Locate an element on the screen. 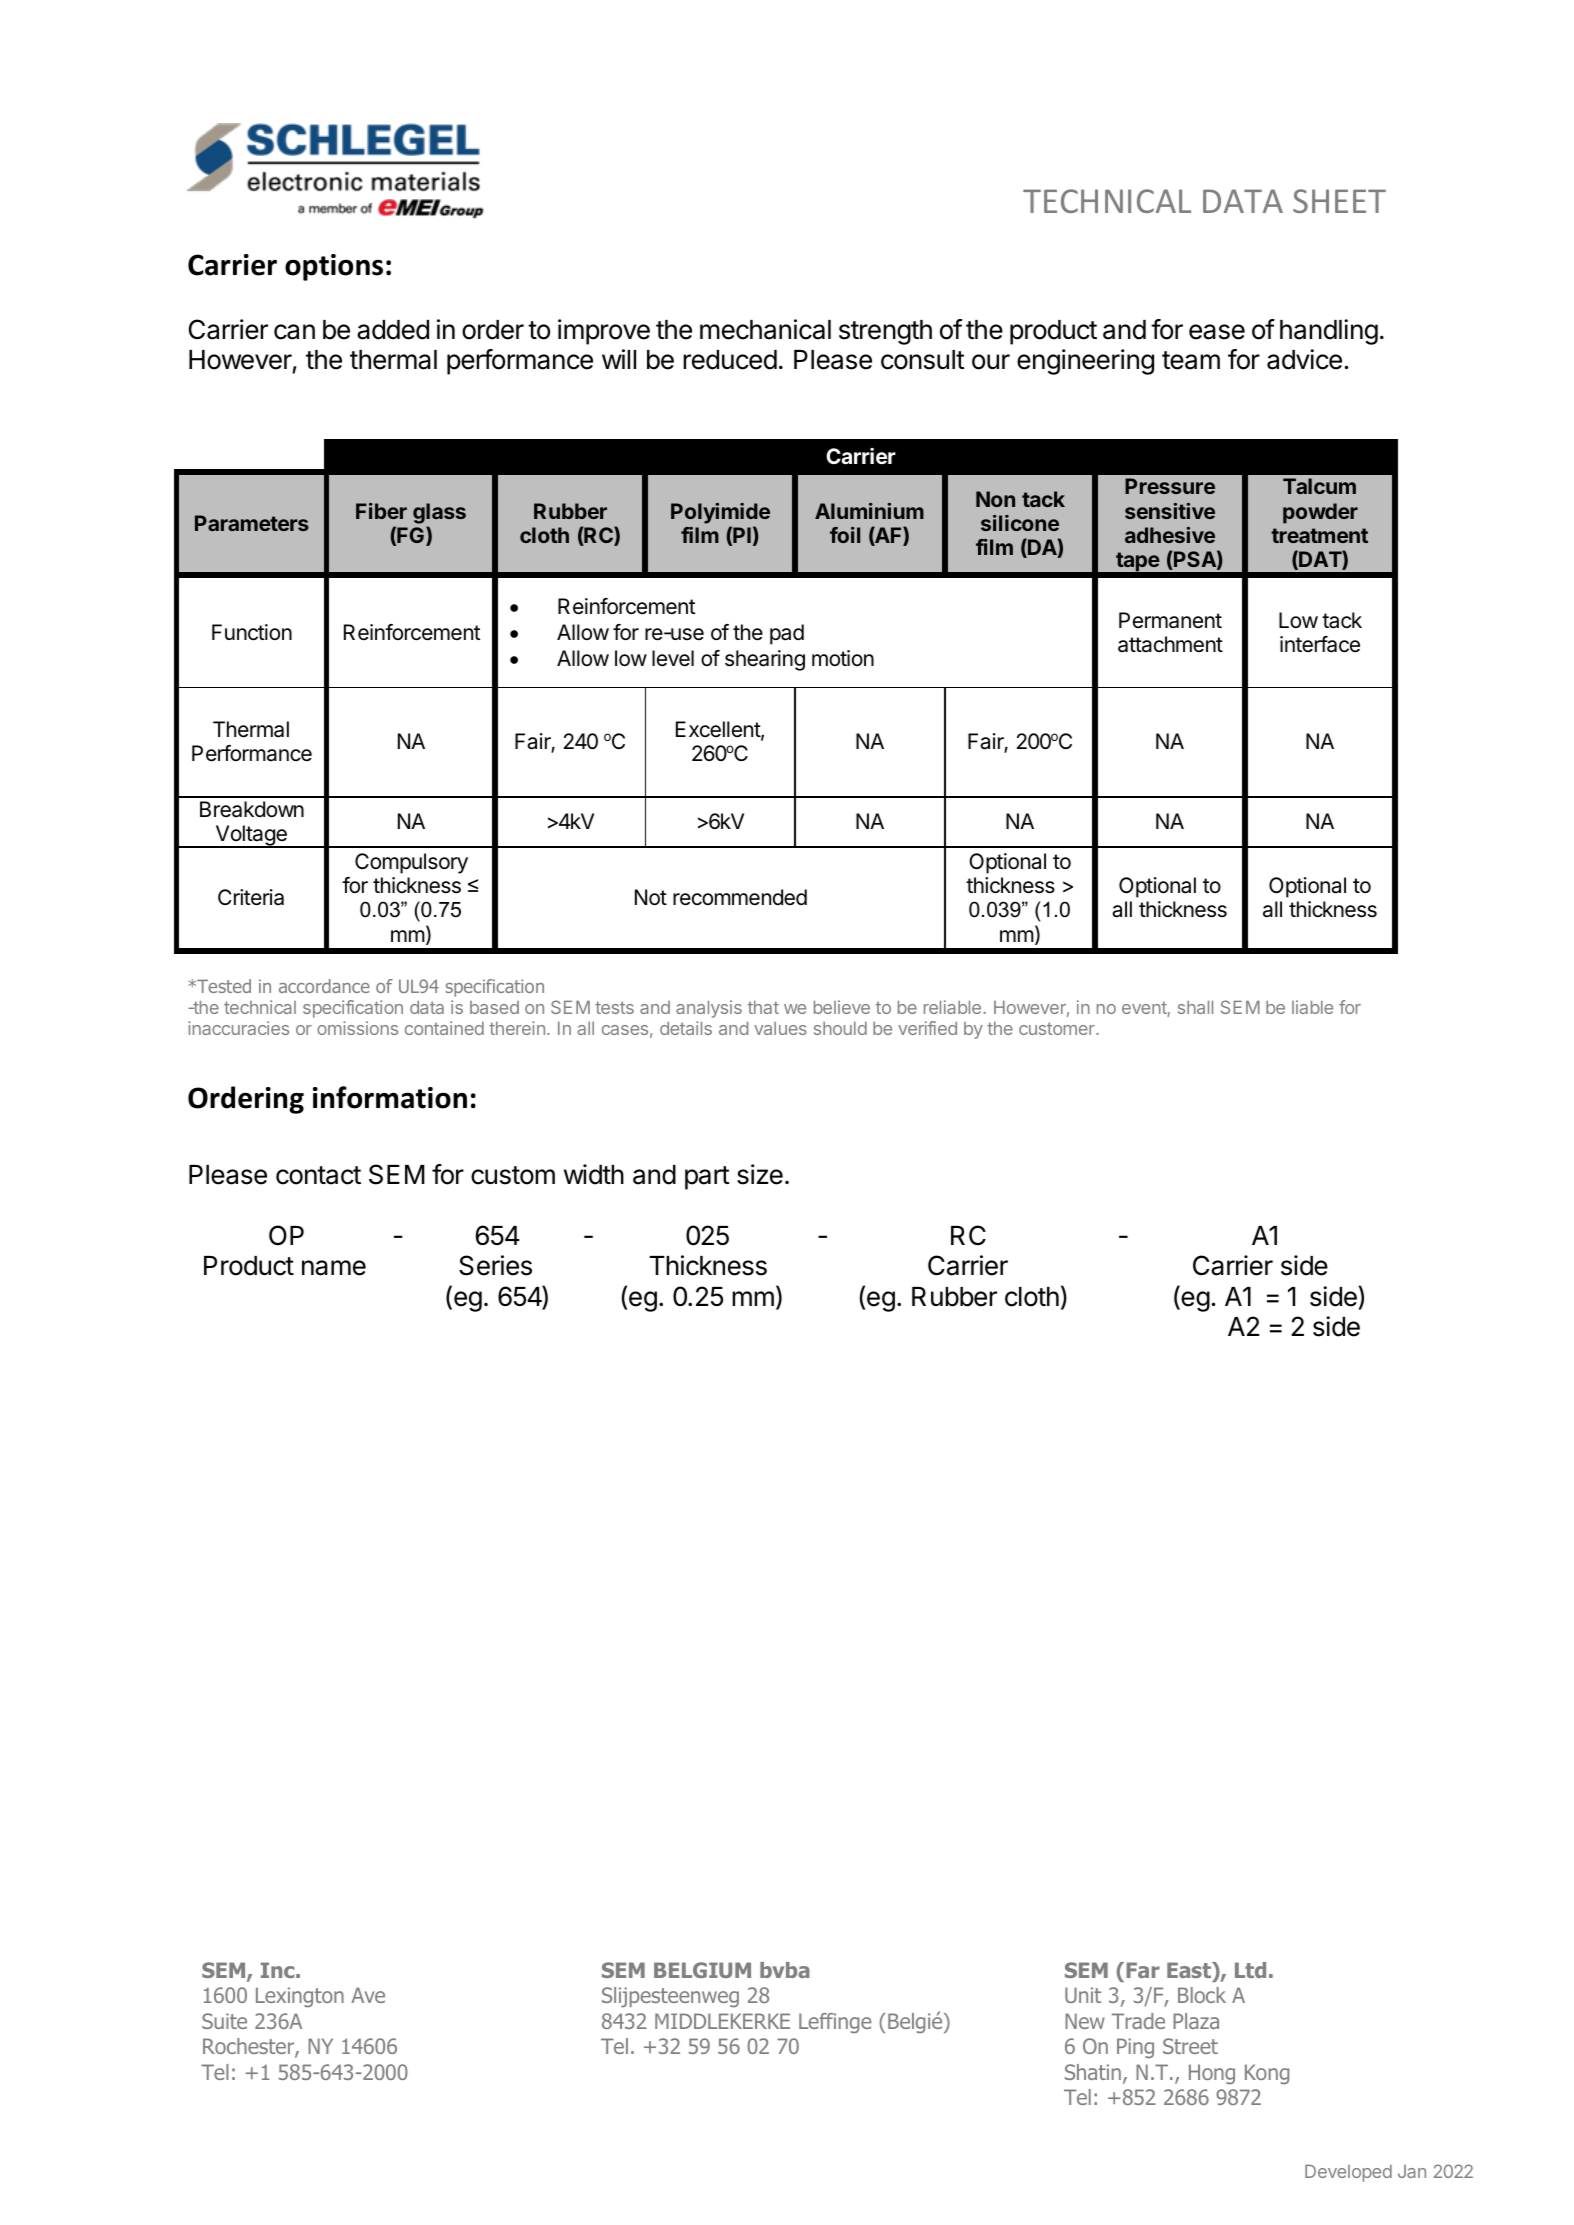 The height and width of the screenshot is (2225, 1574). New is located at coordinates (1085, 2021).
